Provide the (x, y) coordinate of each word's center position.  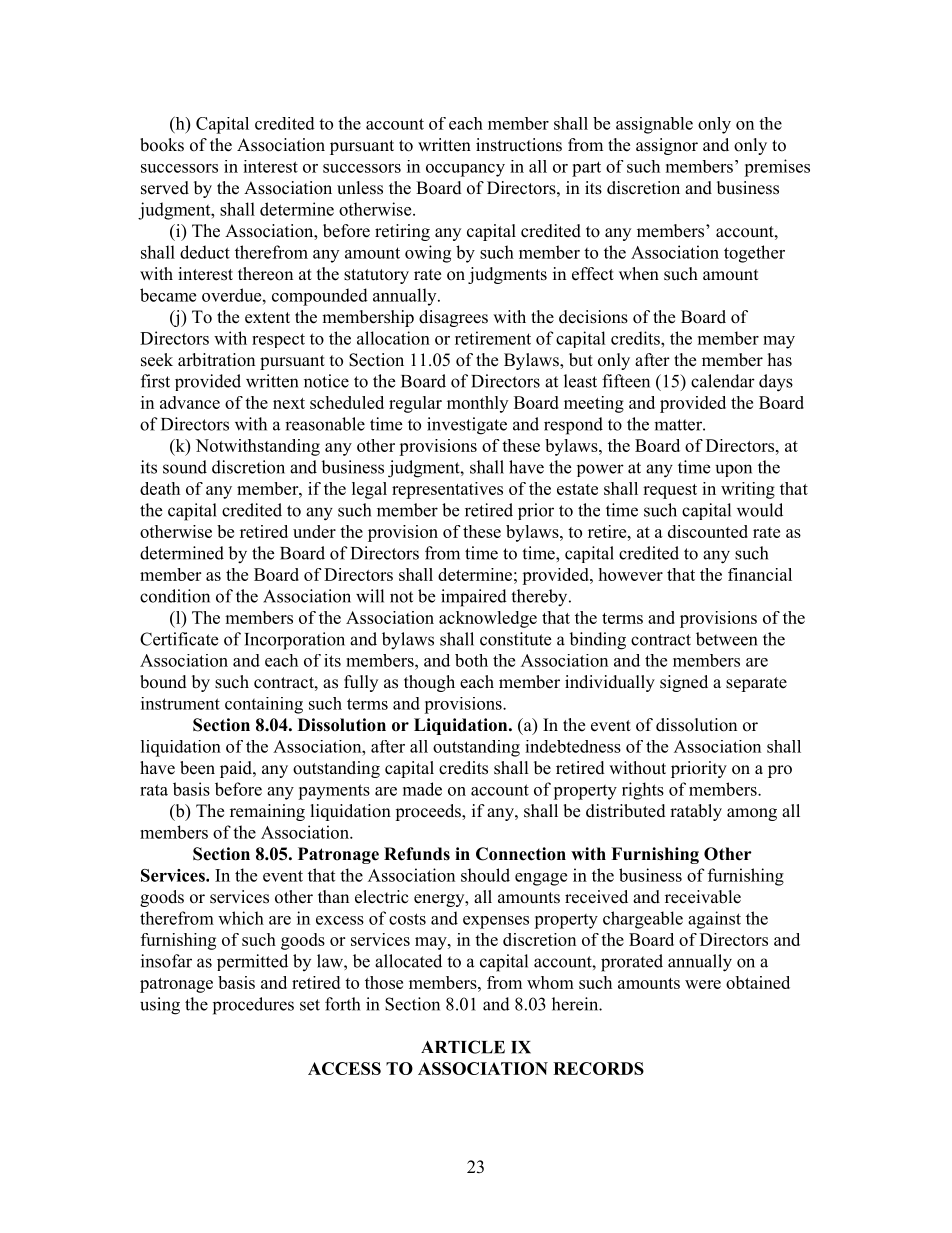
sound (185, 467)
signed (684, 683)
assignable (654, 125)
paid (237, 769)
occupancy (465, 170)
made (422, 789)
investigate (467, 426)
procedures (253, 1006)
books (162, 145)
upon (734, 470)
